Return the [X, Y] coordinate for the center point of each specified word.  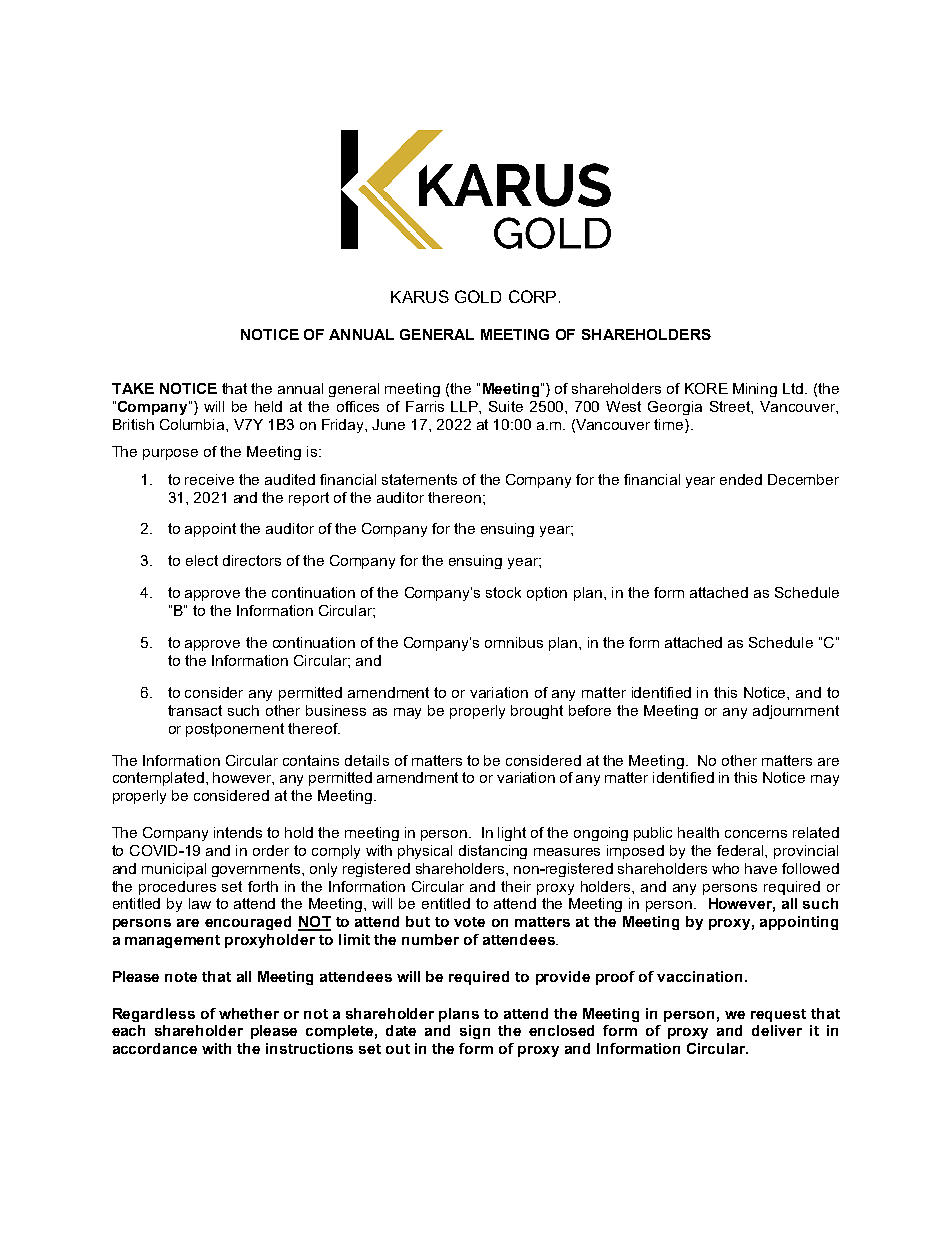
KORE [706, 388]
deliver [777, 1030]
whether [249, 1013]
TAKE [133, 388]
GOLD [478, 296]
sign [475, 1032]
